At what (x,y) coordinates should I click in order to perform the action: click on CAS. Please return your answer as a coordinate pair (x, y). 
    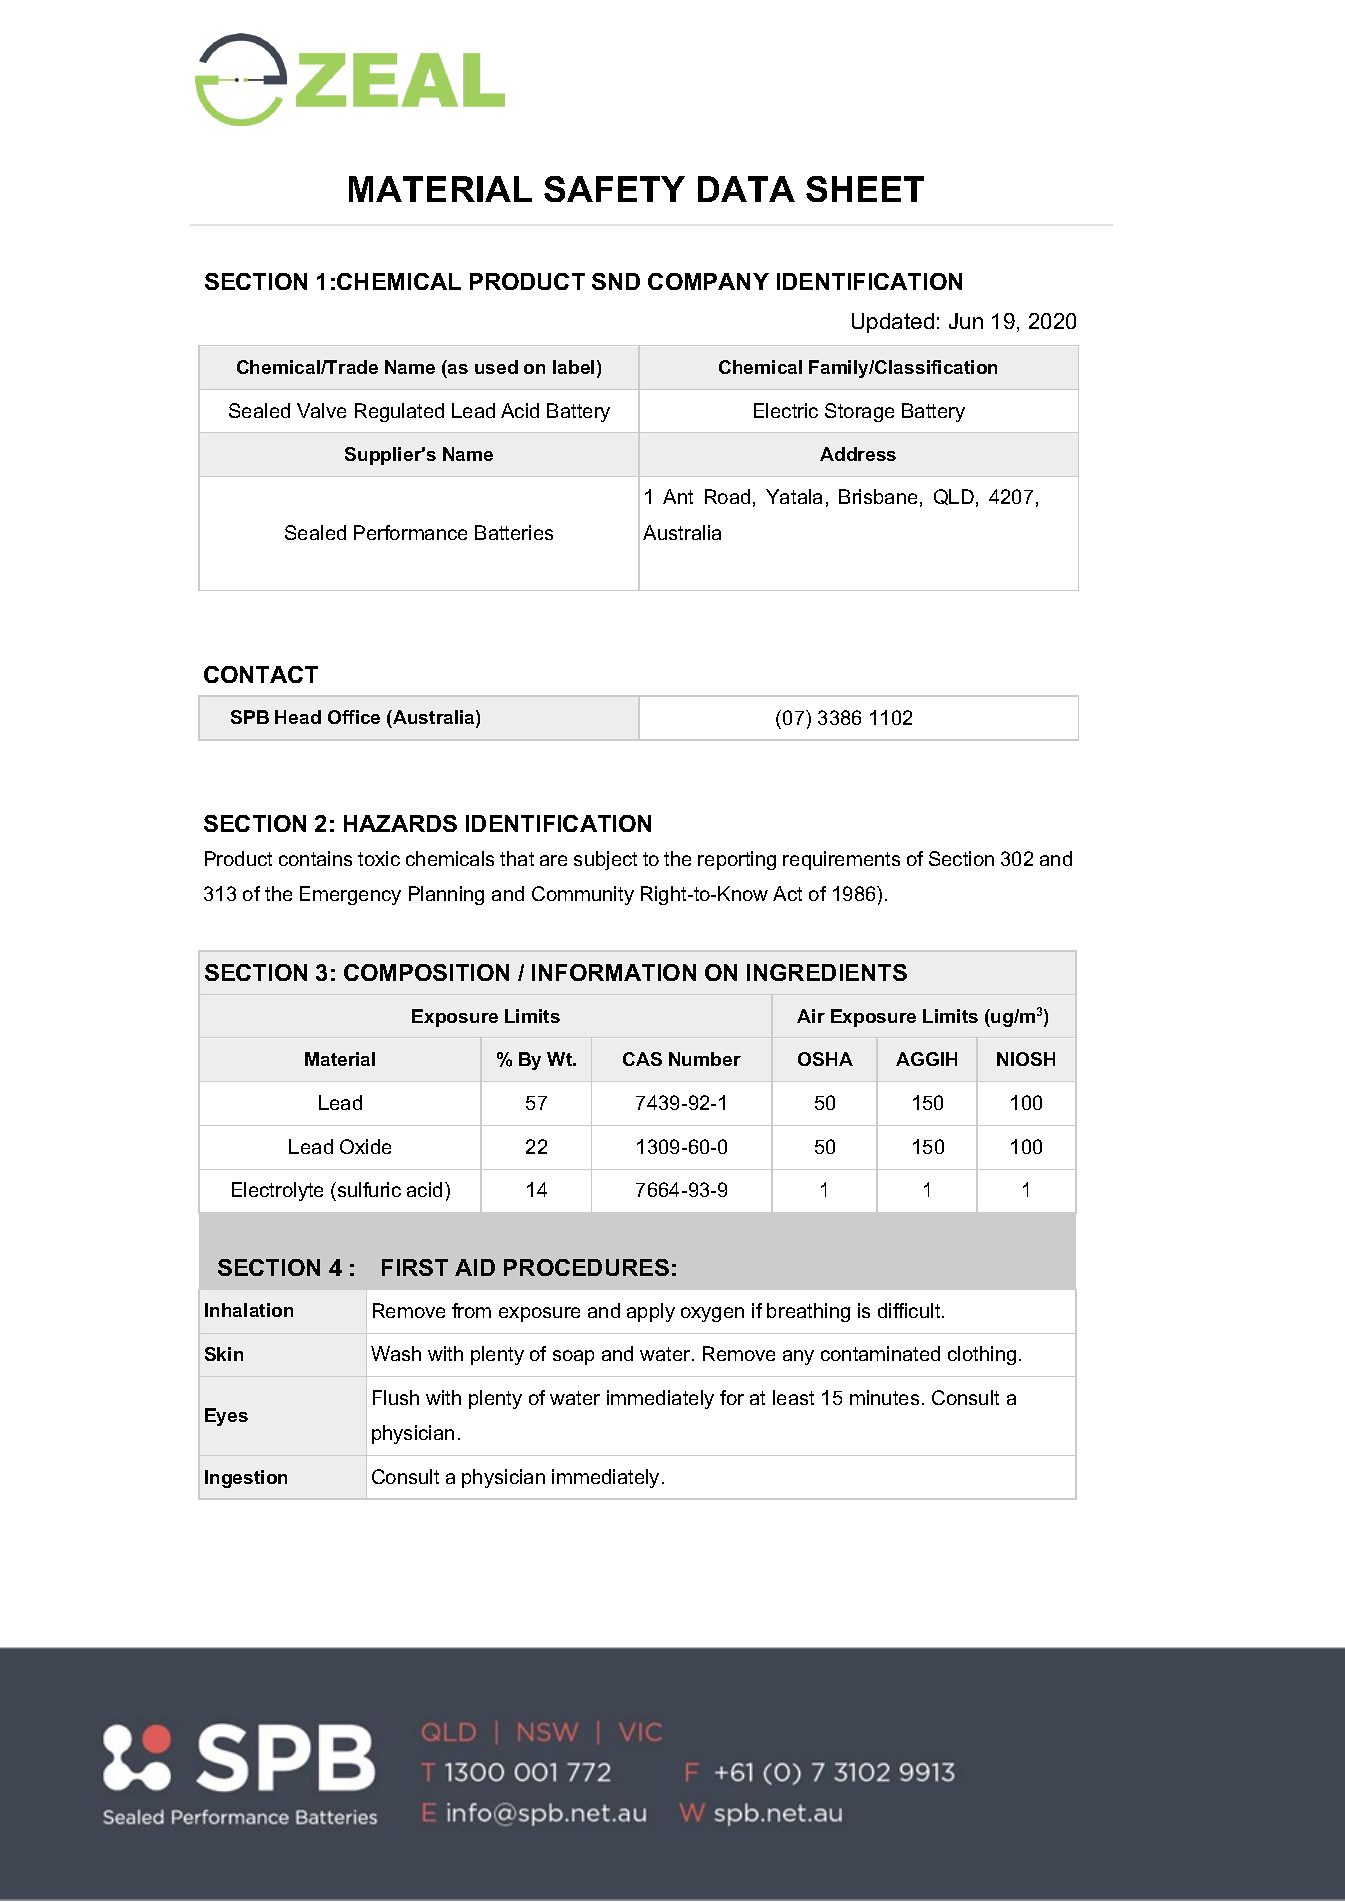
    Looking at the image, I should click on (642, 1059).
